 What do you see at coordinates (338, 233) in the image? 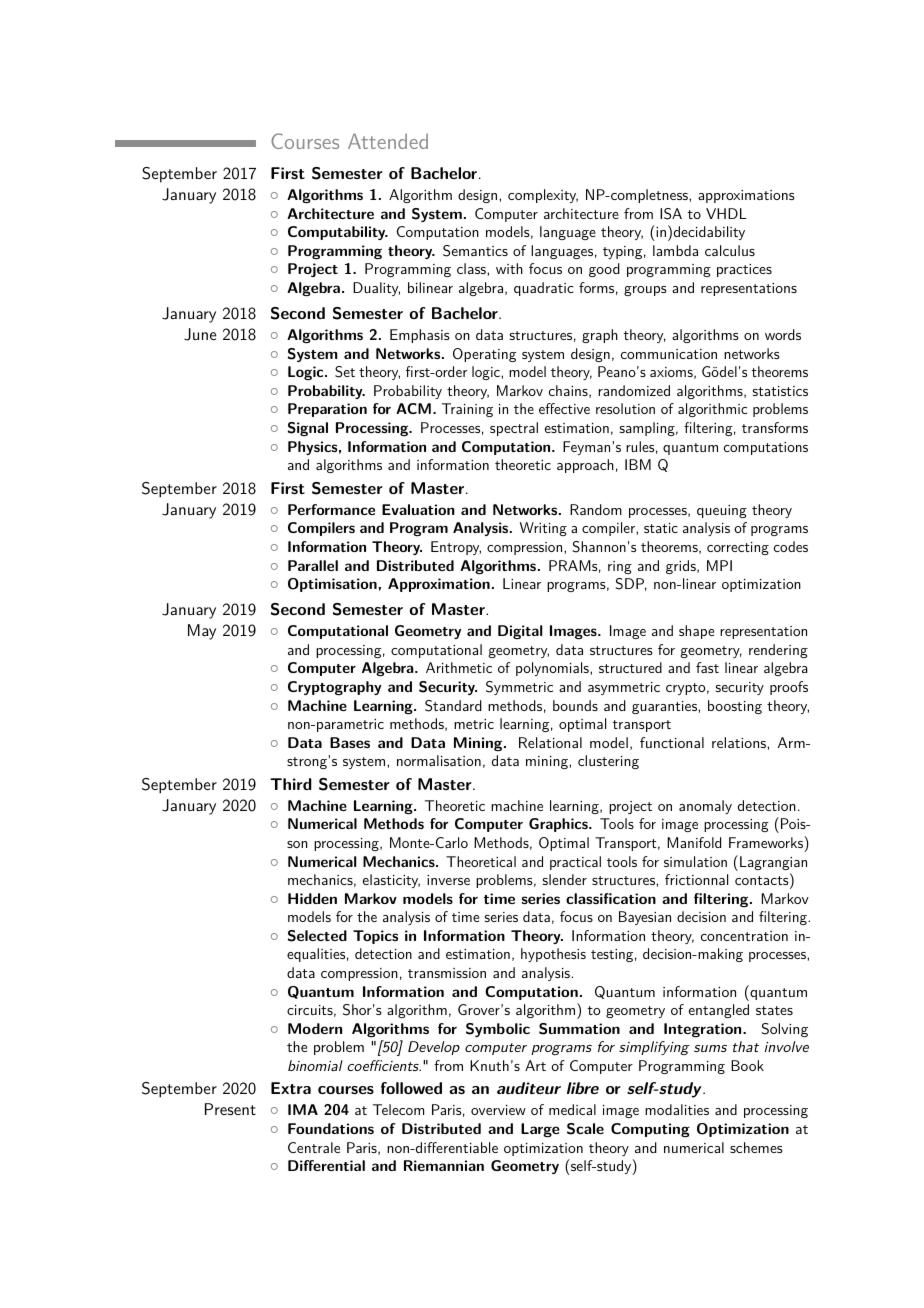
I see `Computability` at bounding box center [338, 233].
